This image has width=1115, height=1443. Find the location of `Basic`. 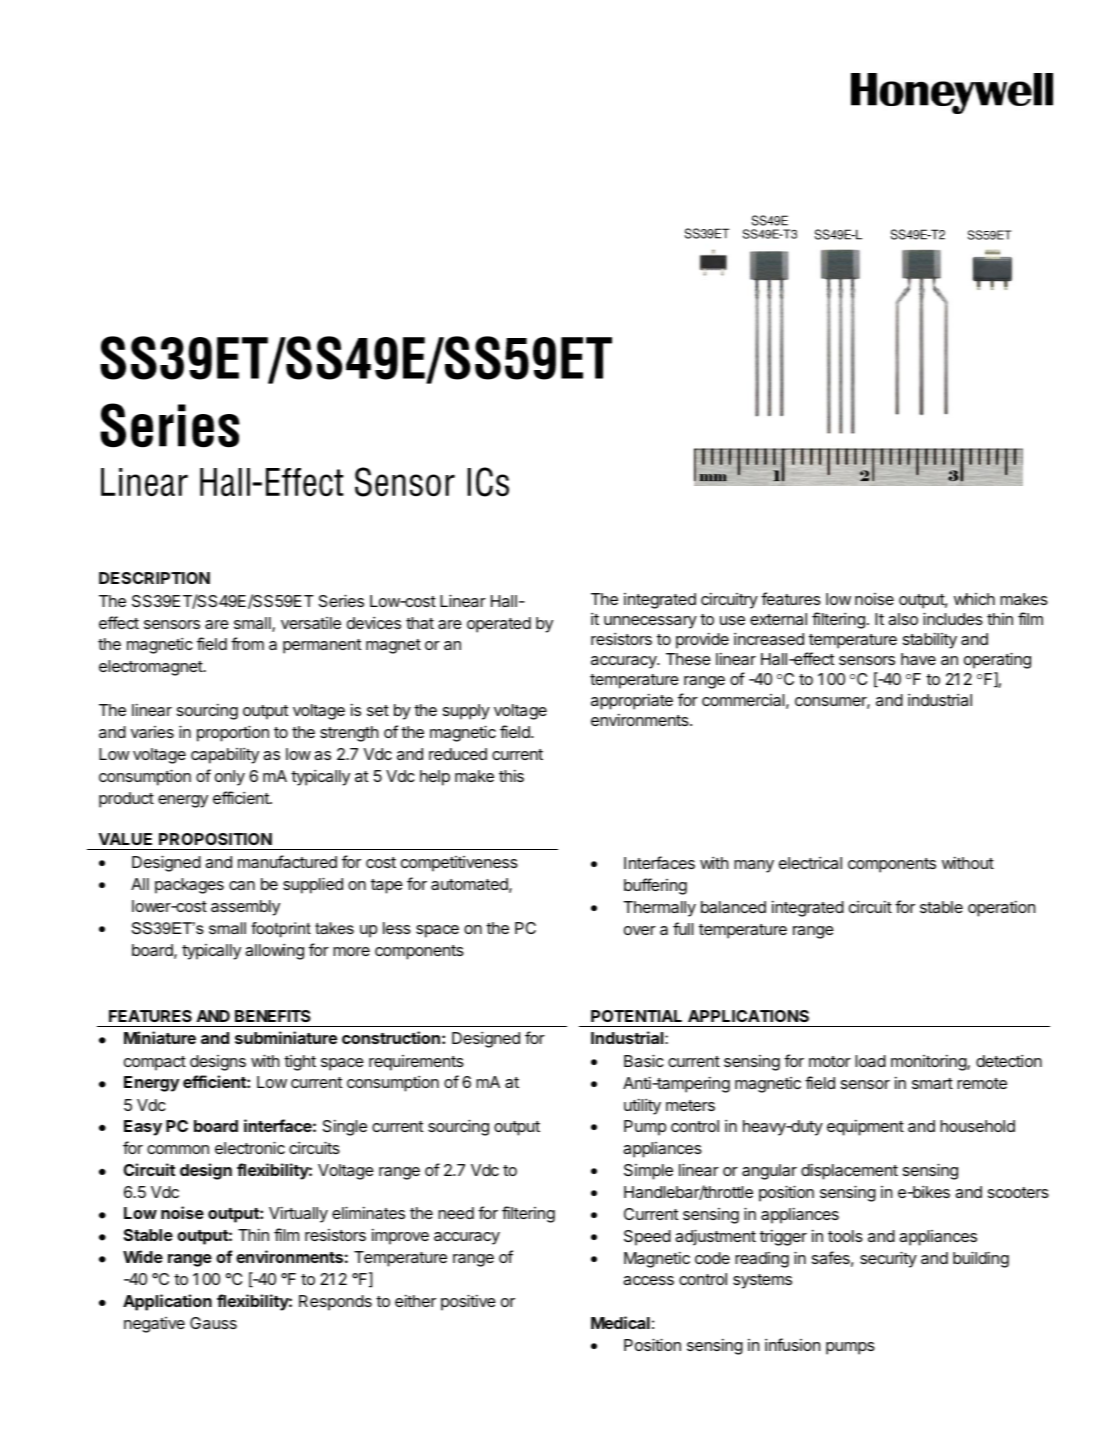

Basic is located at coordinates (644, 1060).
